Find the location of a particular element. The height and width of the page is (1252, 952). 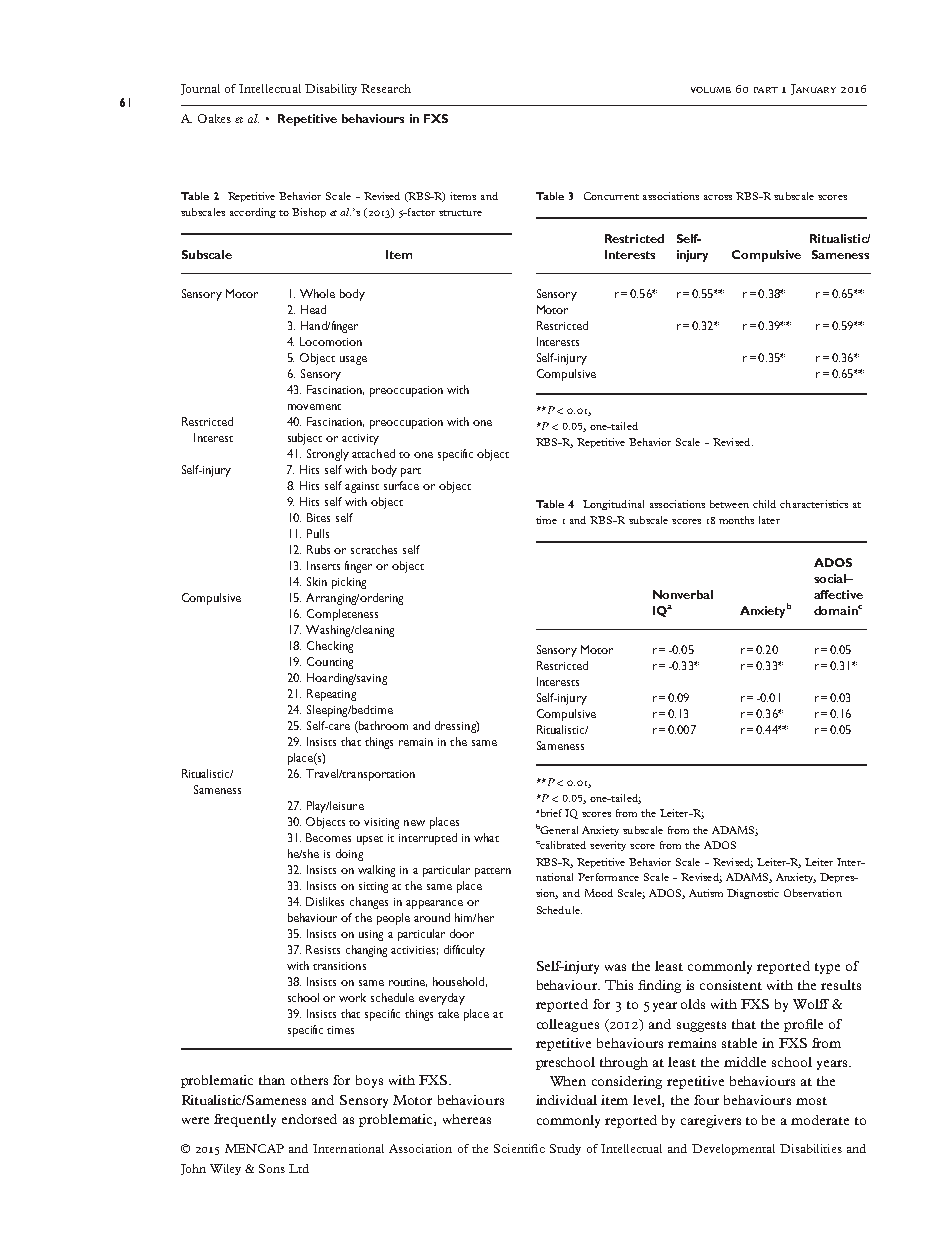

VOLUME is located at coordinates (711, 90).
